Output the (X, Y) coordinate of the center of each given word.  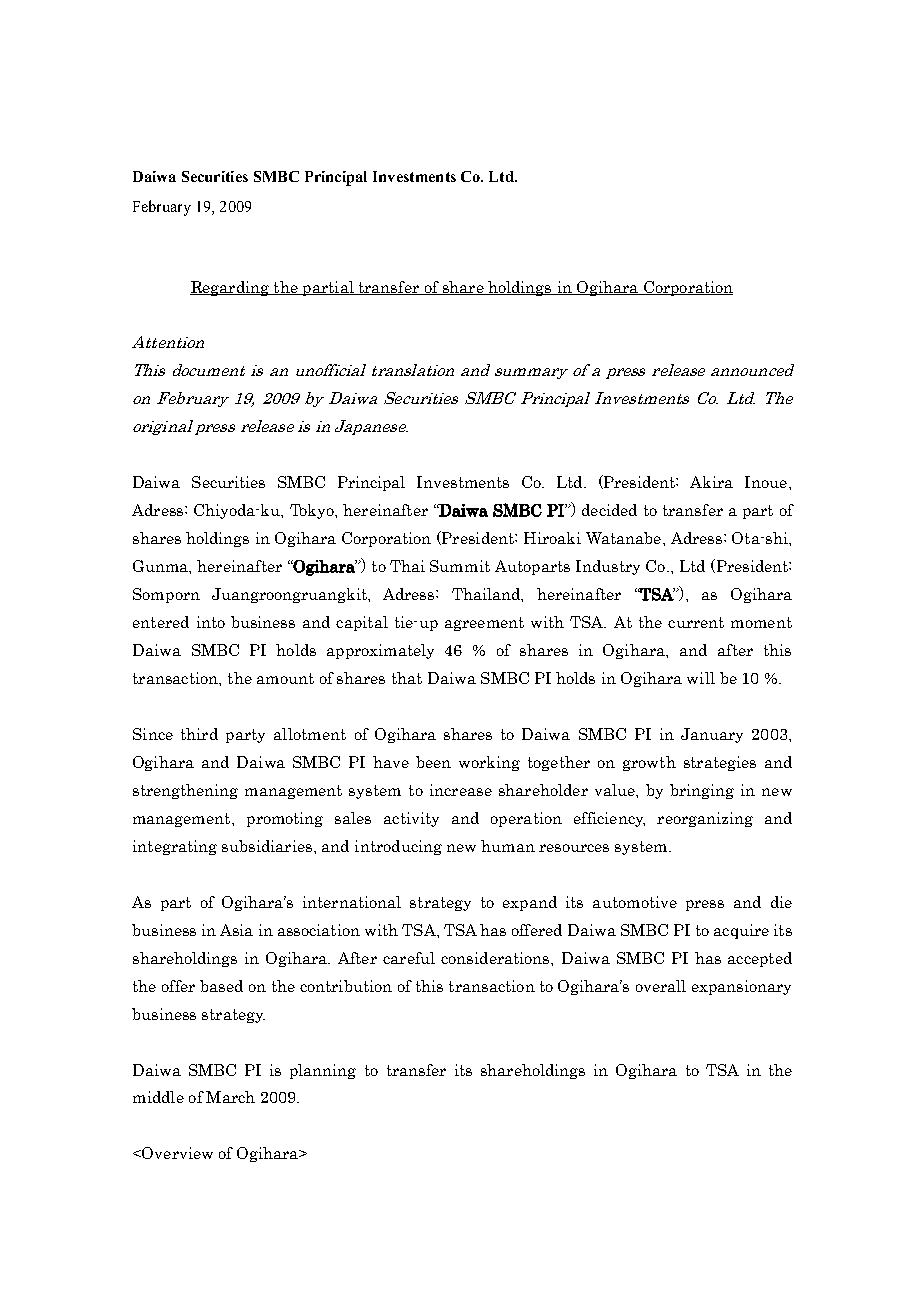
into (211, 622)
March (230, 1097)
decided (609, 510)
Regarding (230, 288)
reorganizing (705, 819)
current (696, 622)
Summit (460, 566)
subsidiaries (267, 846)
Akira (711, 482)
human (508, 846)
